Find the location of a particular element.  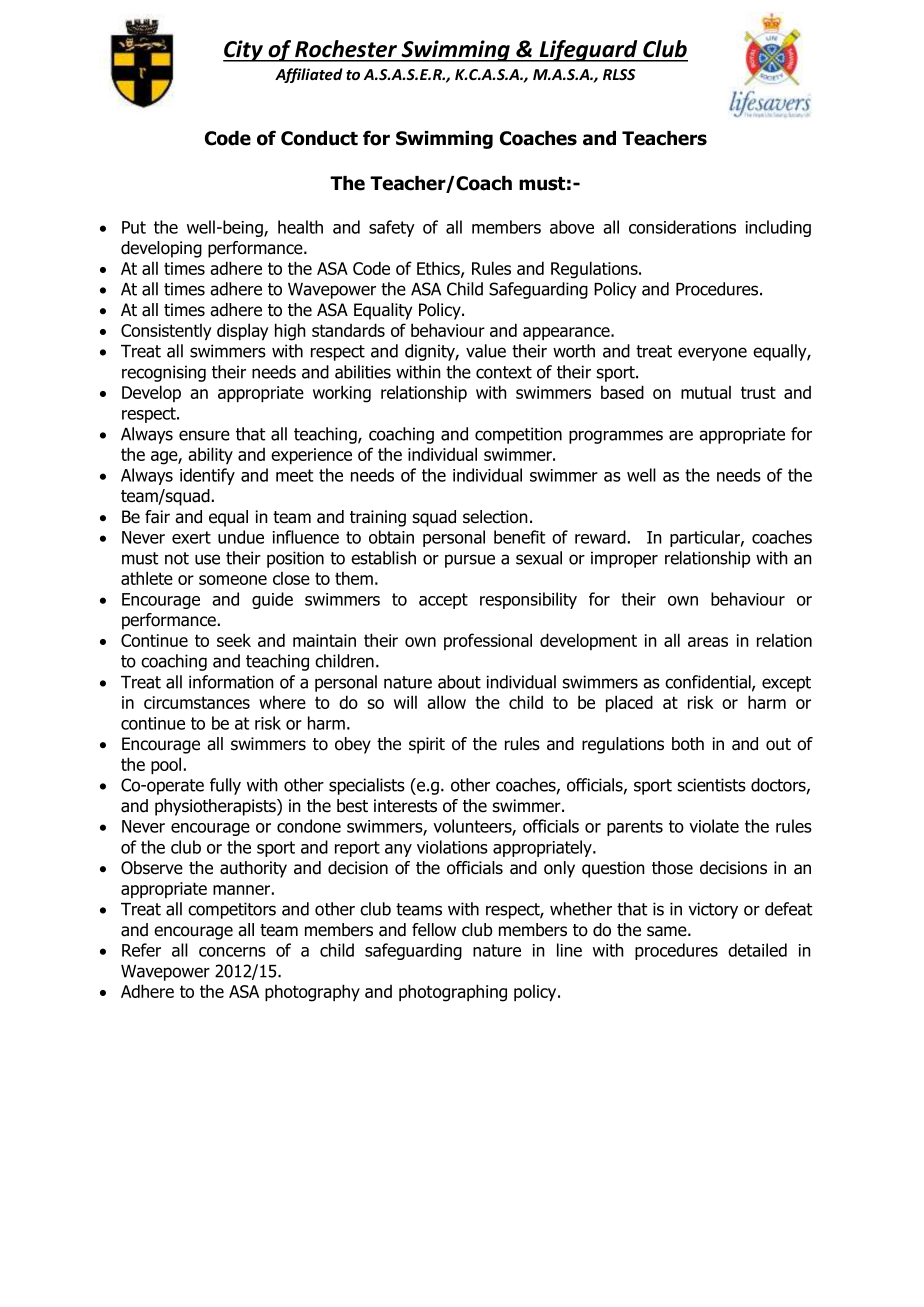

information is located at coordinates (231, 682).
